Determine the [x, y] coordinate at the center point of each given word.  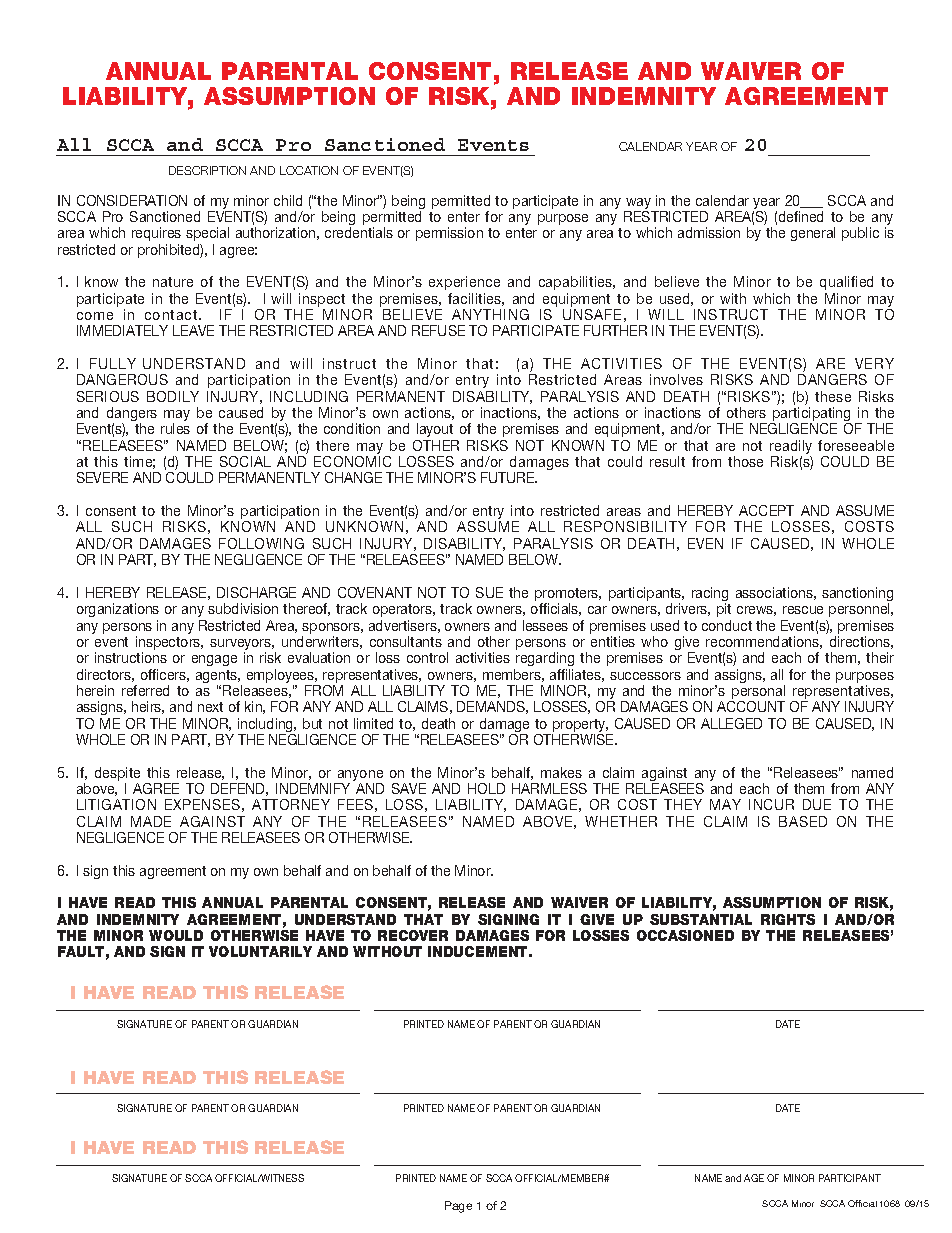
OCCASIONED [685, 935]
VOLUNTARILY [260, 951]
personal [757, 693]
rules [175, 428]
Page [458, 1207]
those [745, 461]
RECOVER [413, 935]
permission [449, 234]
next [210, 707]
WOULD [176, 935]
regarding [545, 659]
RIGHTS [788, 919]
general [813, 234]
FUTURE [509, 477]
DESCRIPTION [207, 170]
